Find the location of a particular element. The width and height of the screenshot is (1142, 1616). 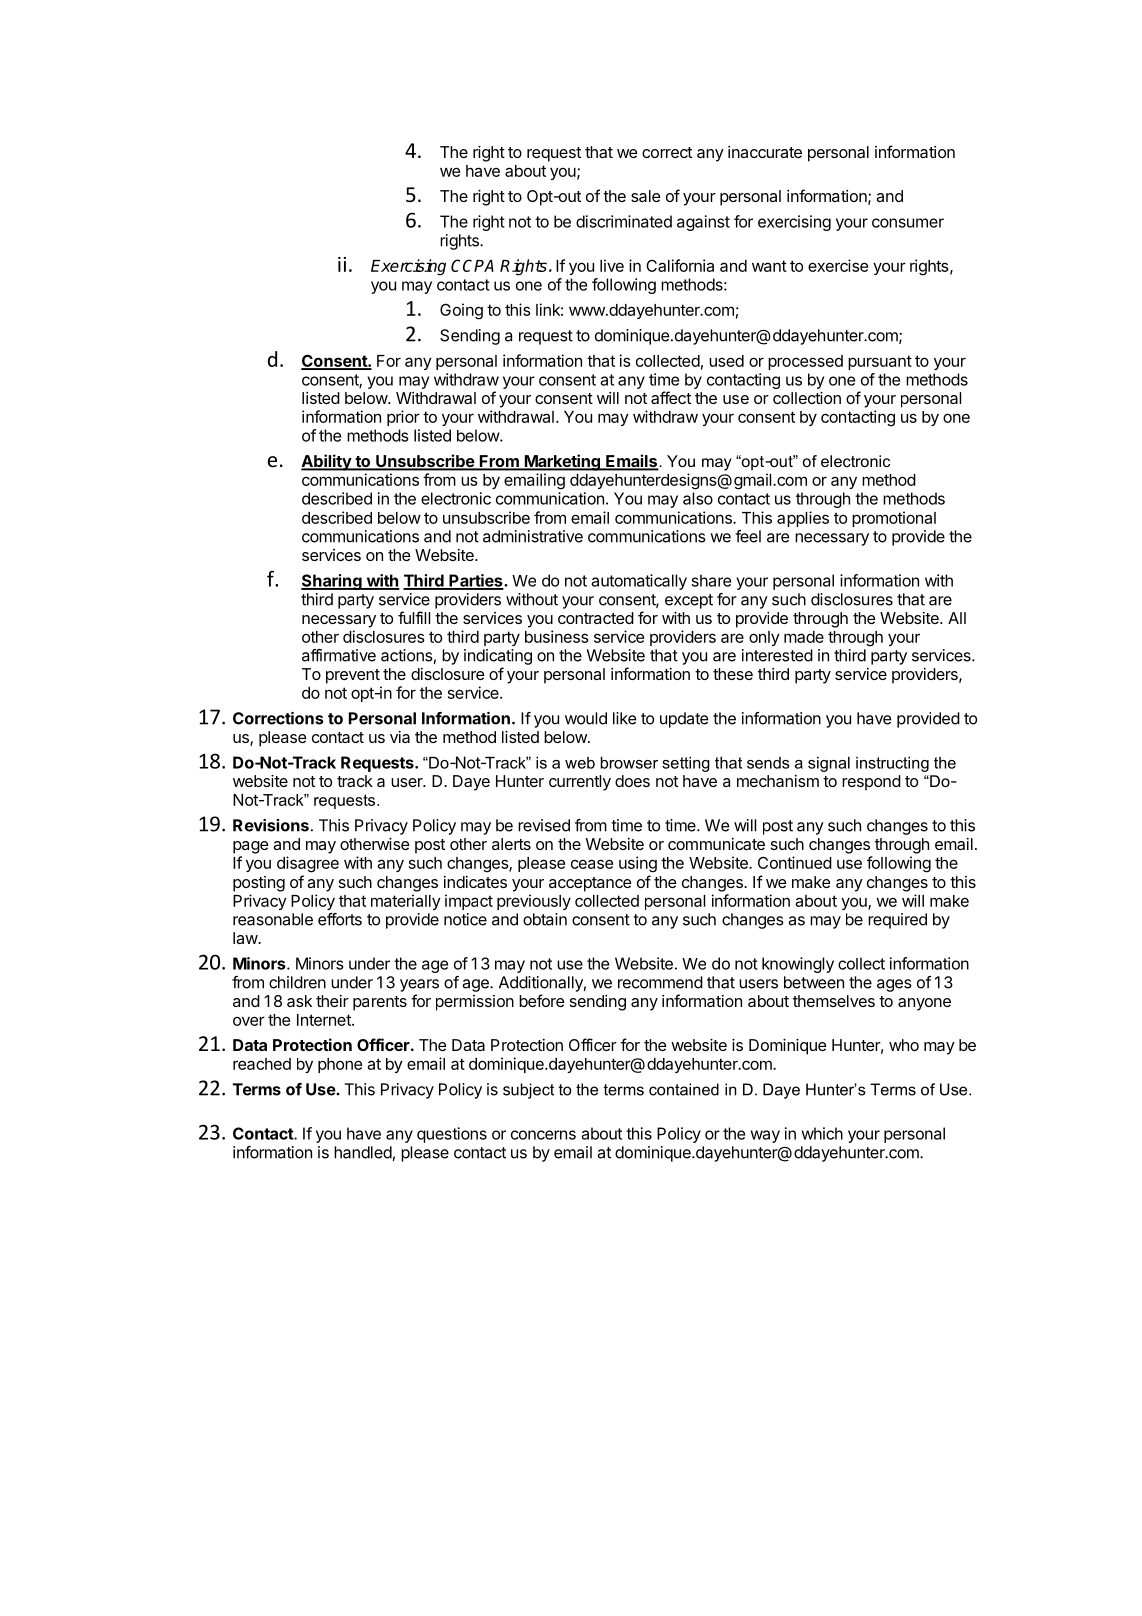

consumer is located at coordinates (908, 223).
